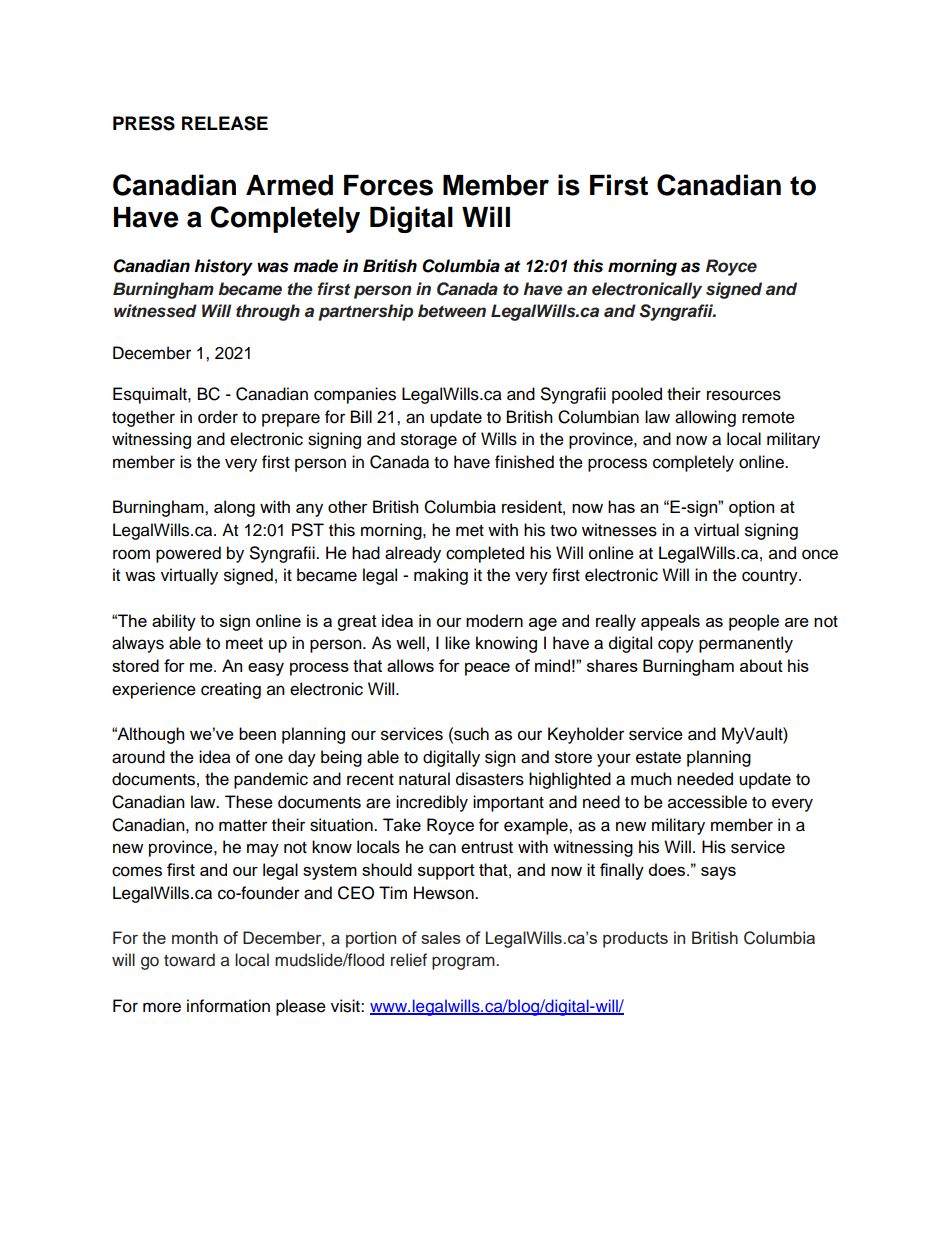 This document has width=952, height=1233. What do you see at coordinates (268, 312) in the document?
I see `through` at bounding box center [268, 312].
